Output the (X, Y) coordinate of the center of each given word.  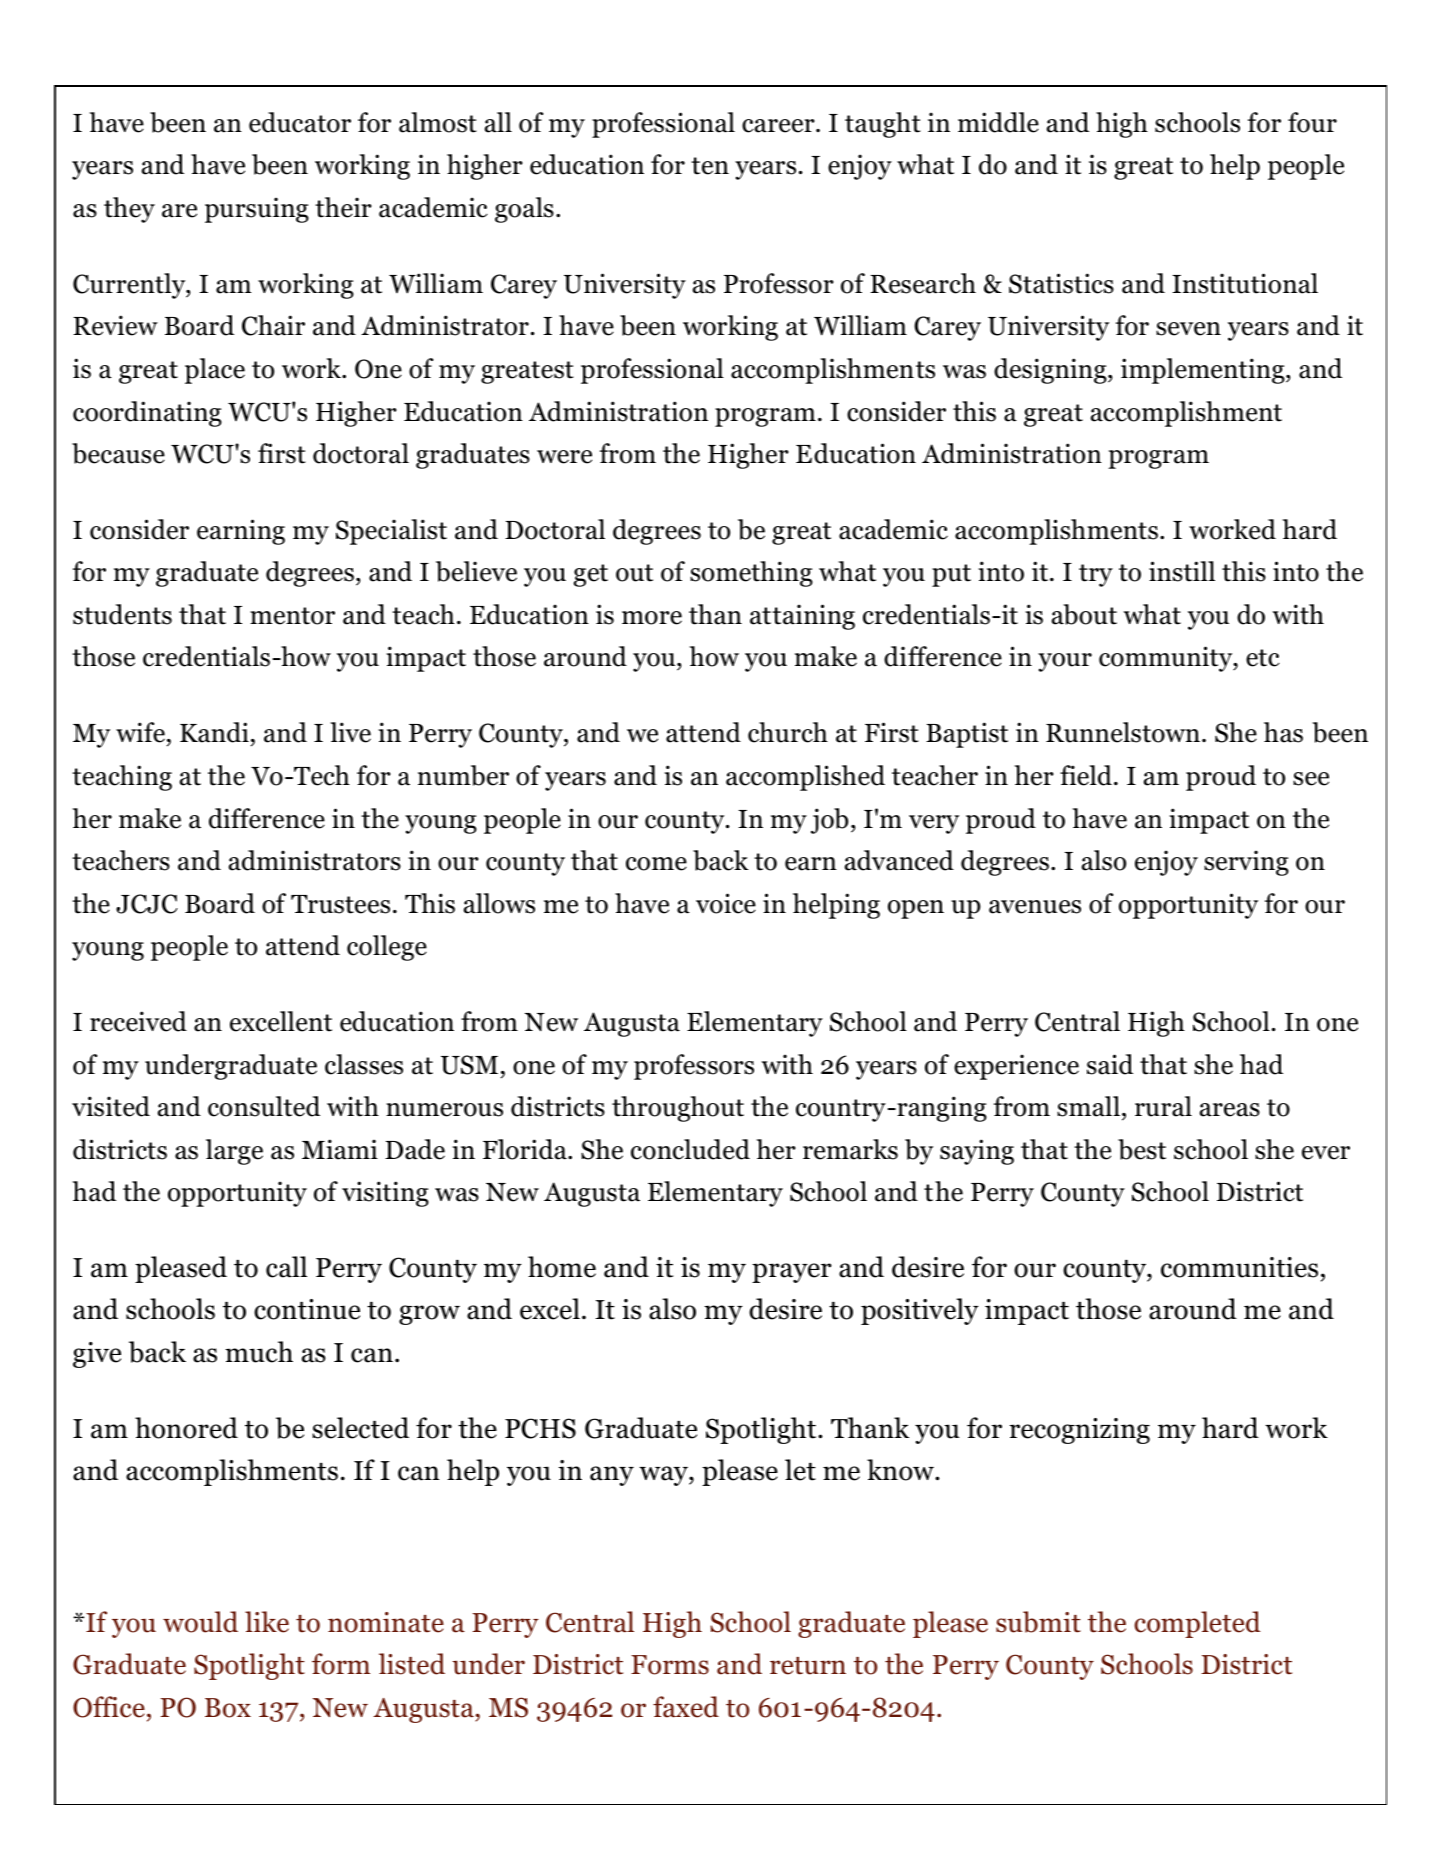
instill (1182, 571)
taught (883, 125)
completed (1197, 1624)
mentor (292, 616)
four (1312, 122)
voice (726, 903)
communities (1239, 1267)
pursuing (257, 210)
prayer (792, 1273)
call (286, 1267)
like (267, 1622)
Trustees (340, 904)
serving (1246, 863)
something (751, 574)
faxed (686, 1707)
